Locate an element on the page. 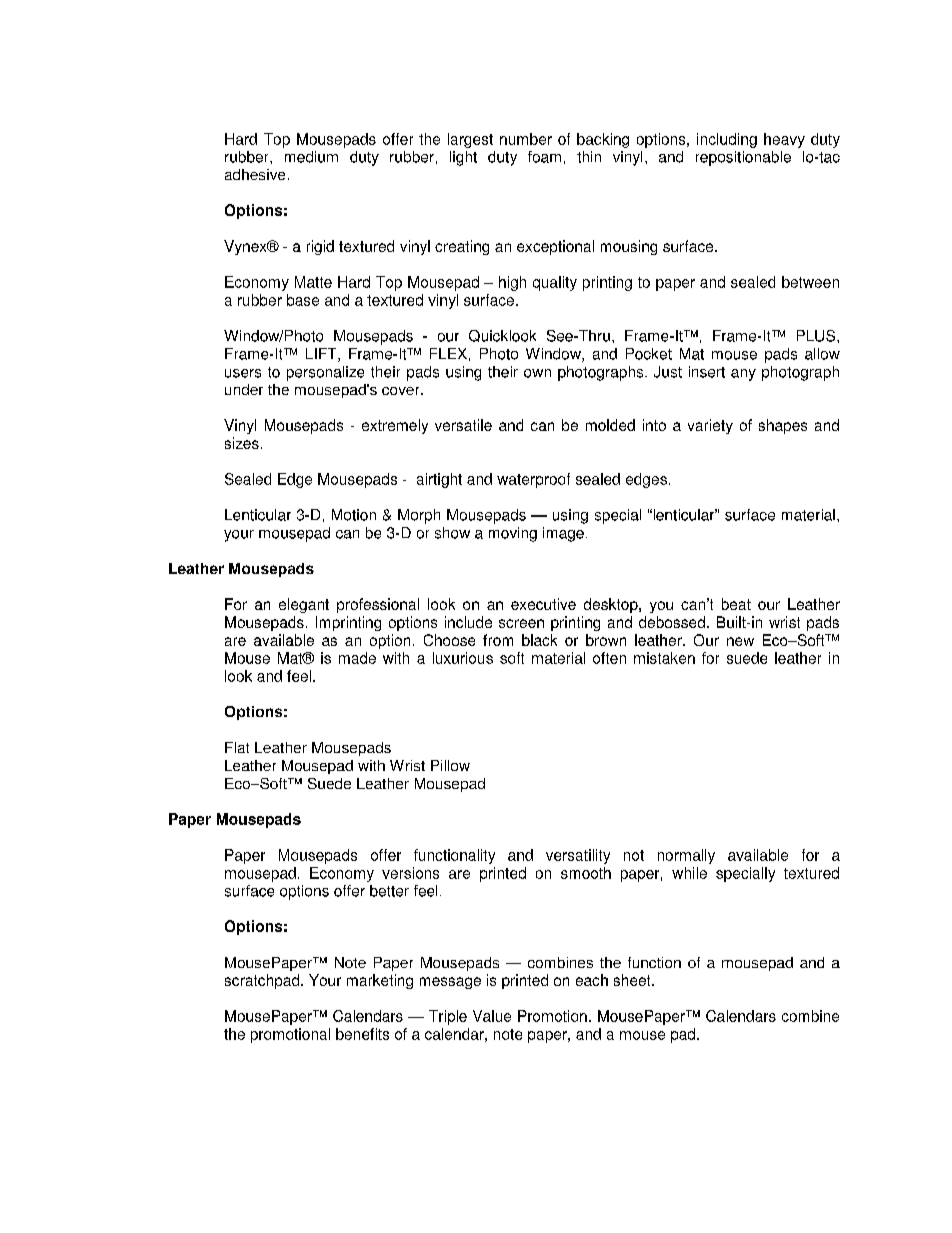 The width and height of the document is (952, 1233). better is located at coordinates (389, 891).
